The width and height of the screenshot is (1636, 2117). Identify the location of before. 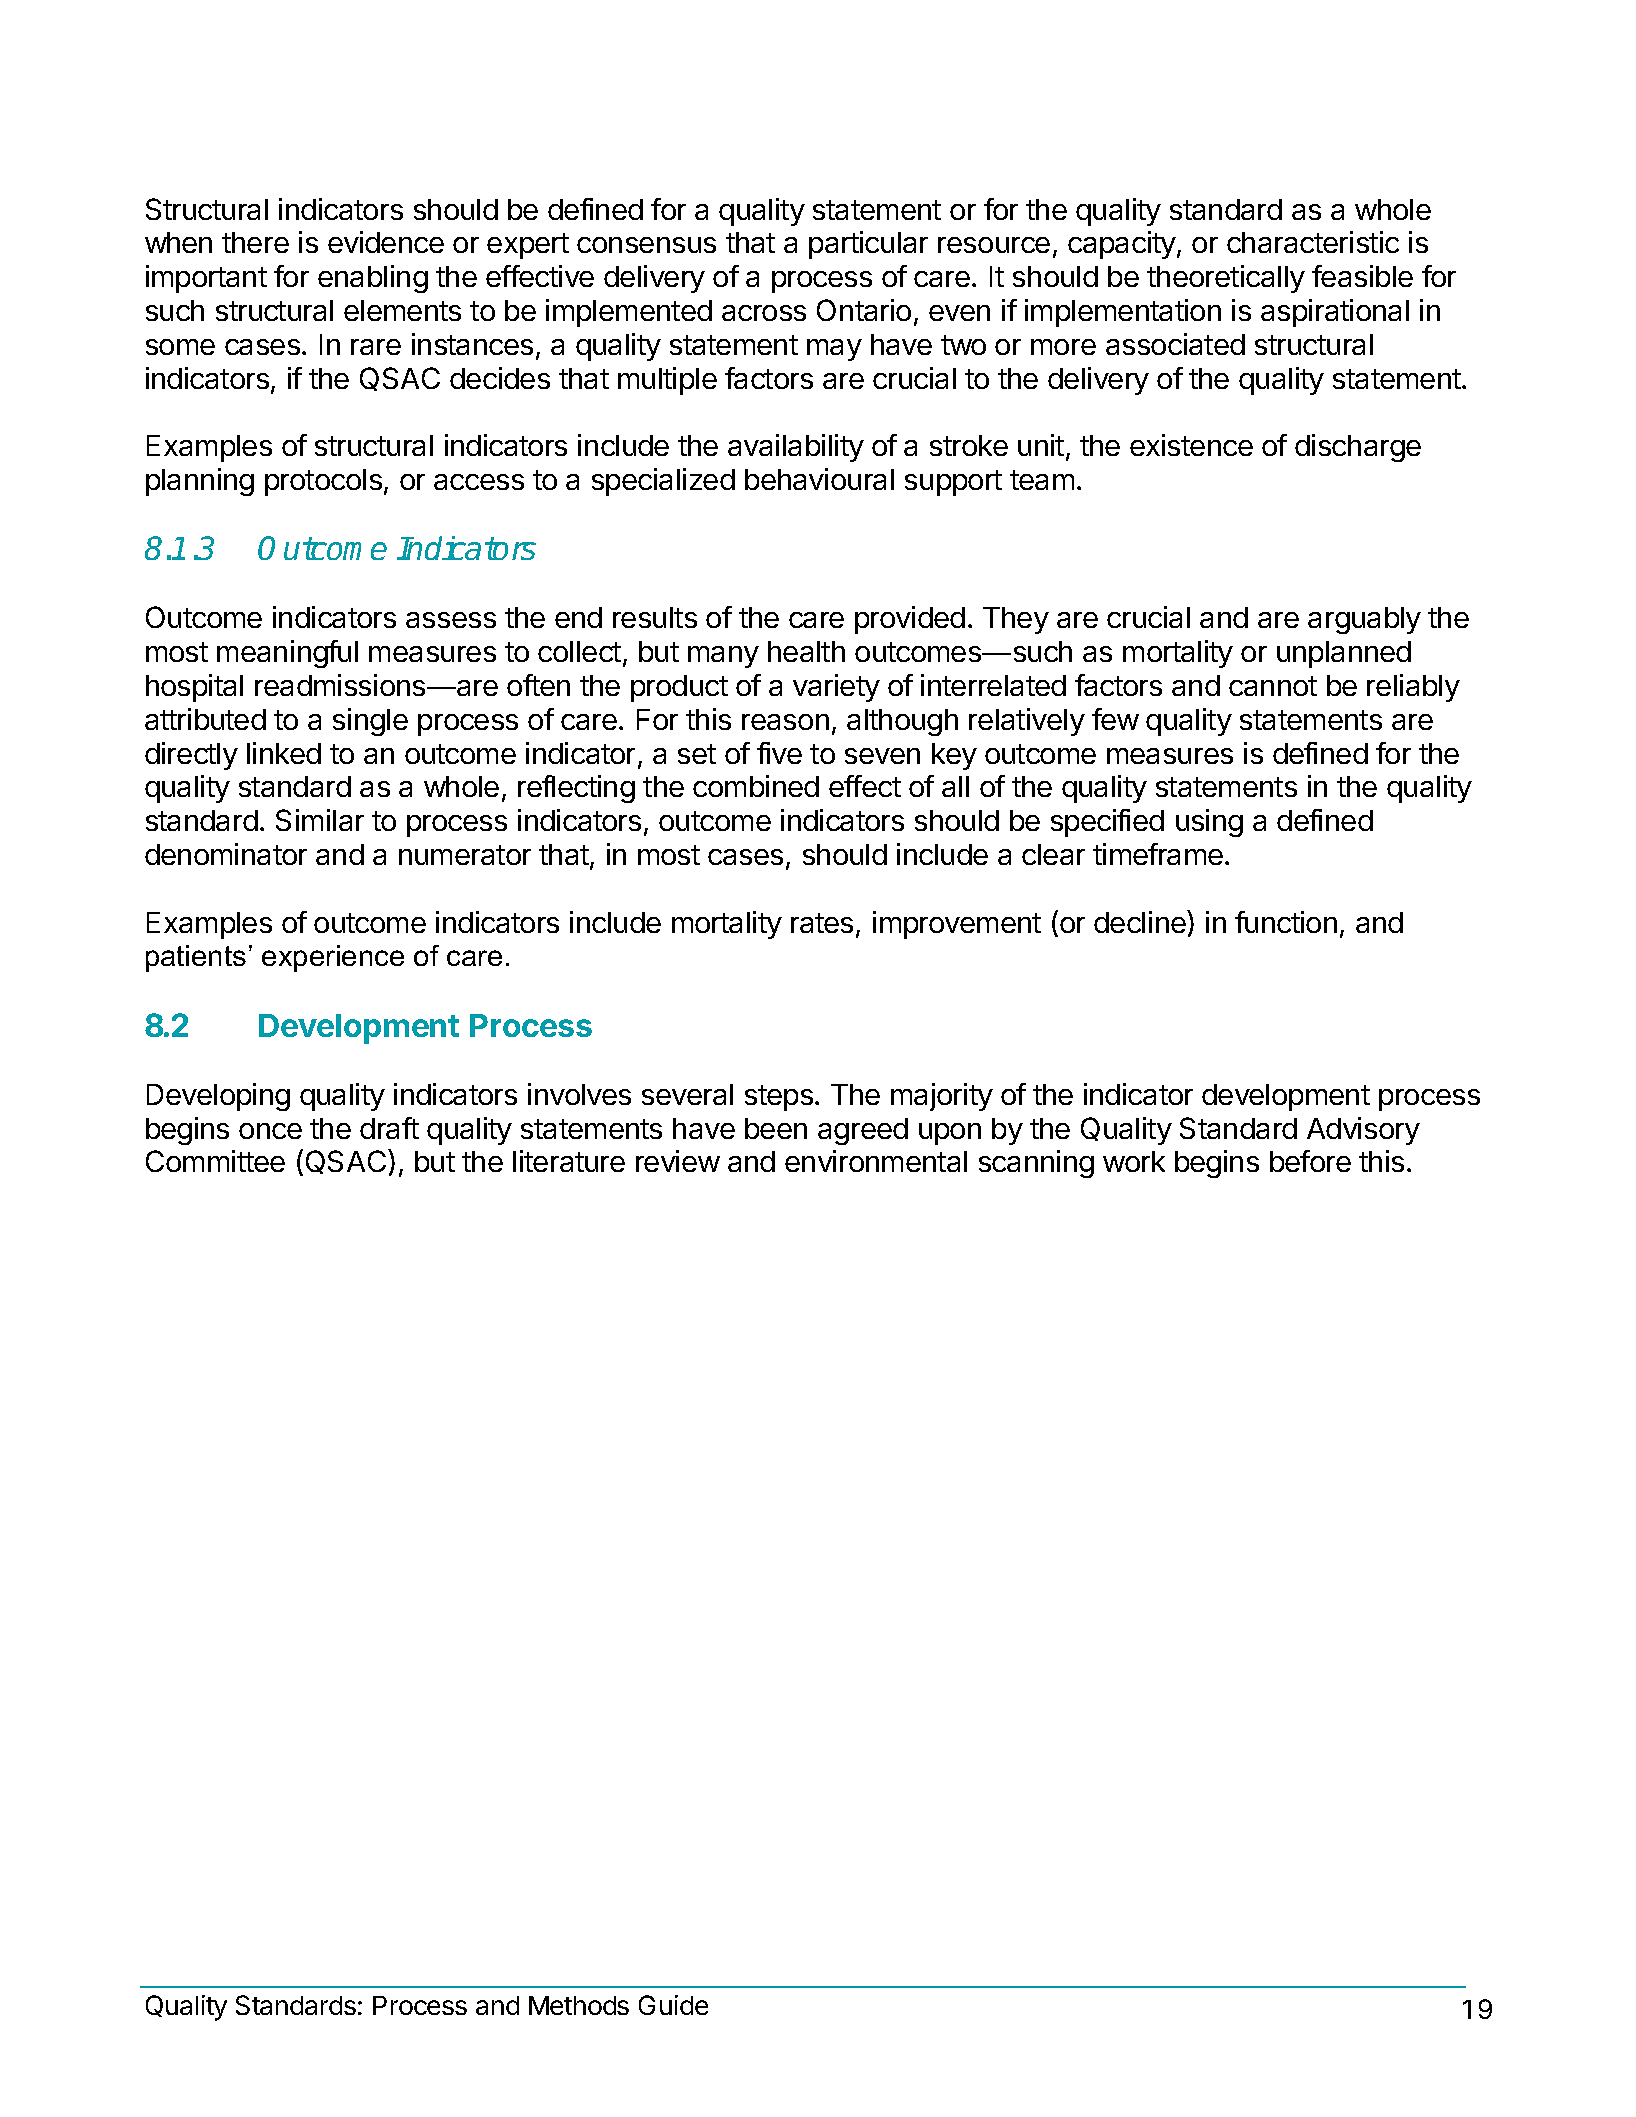
(1310, 1161).
